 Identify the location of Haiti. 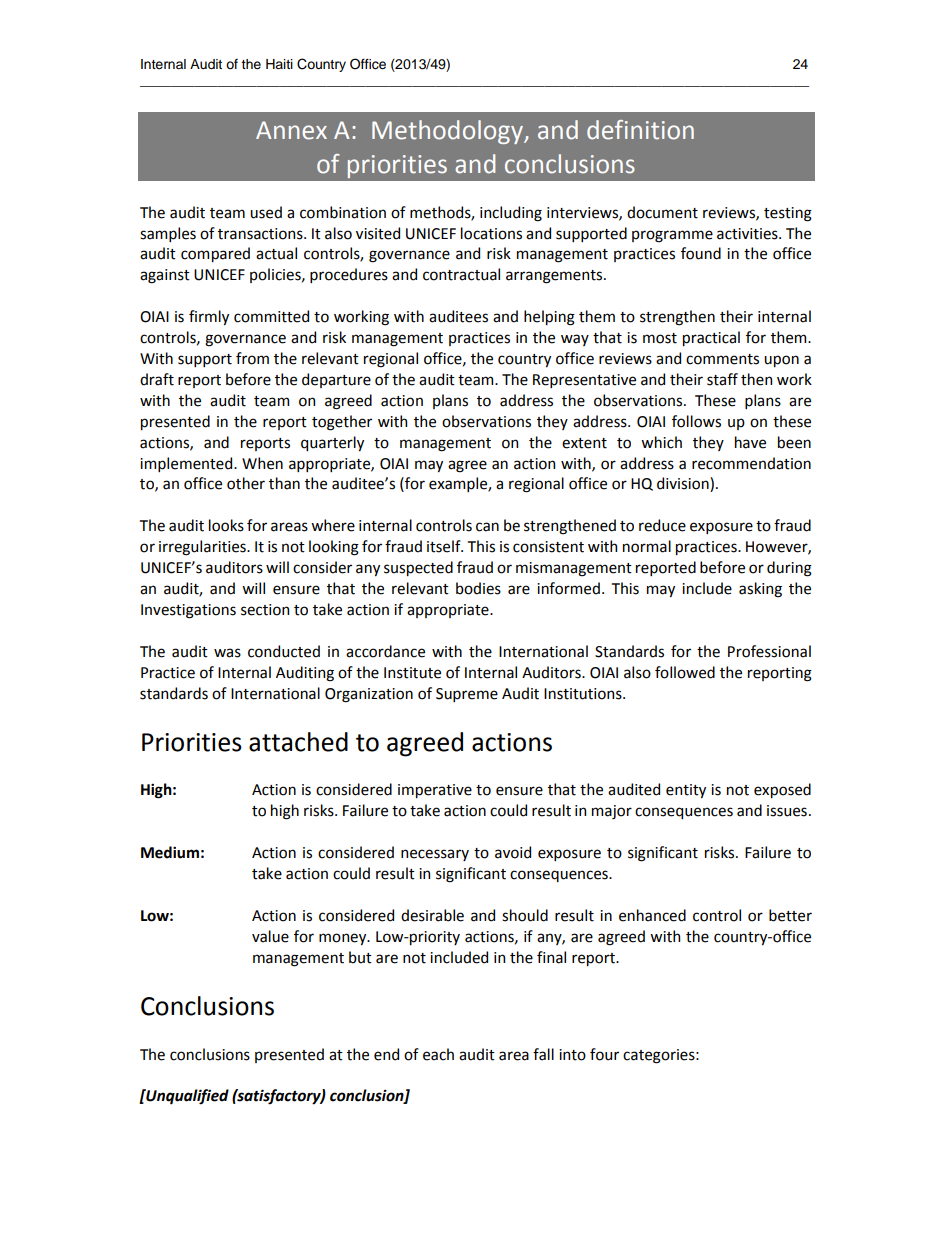
(279, 64).
